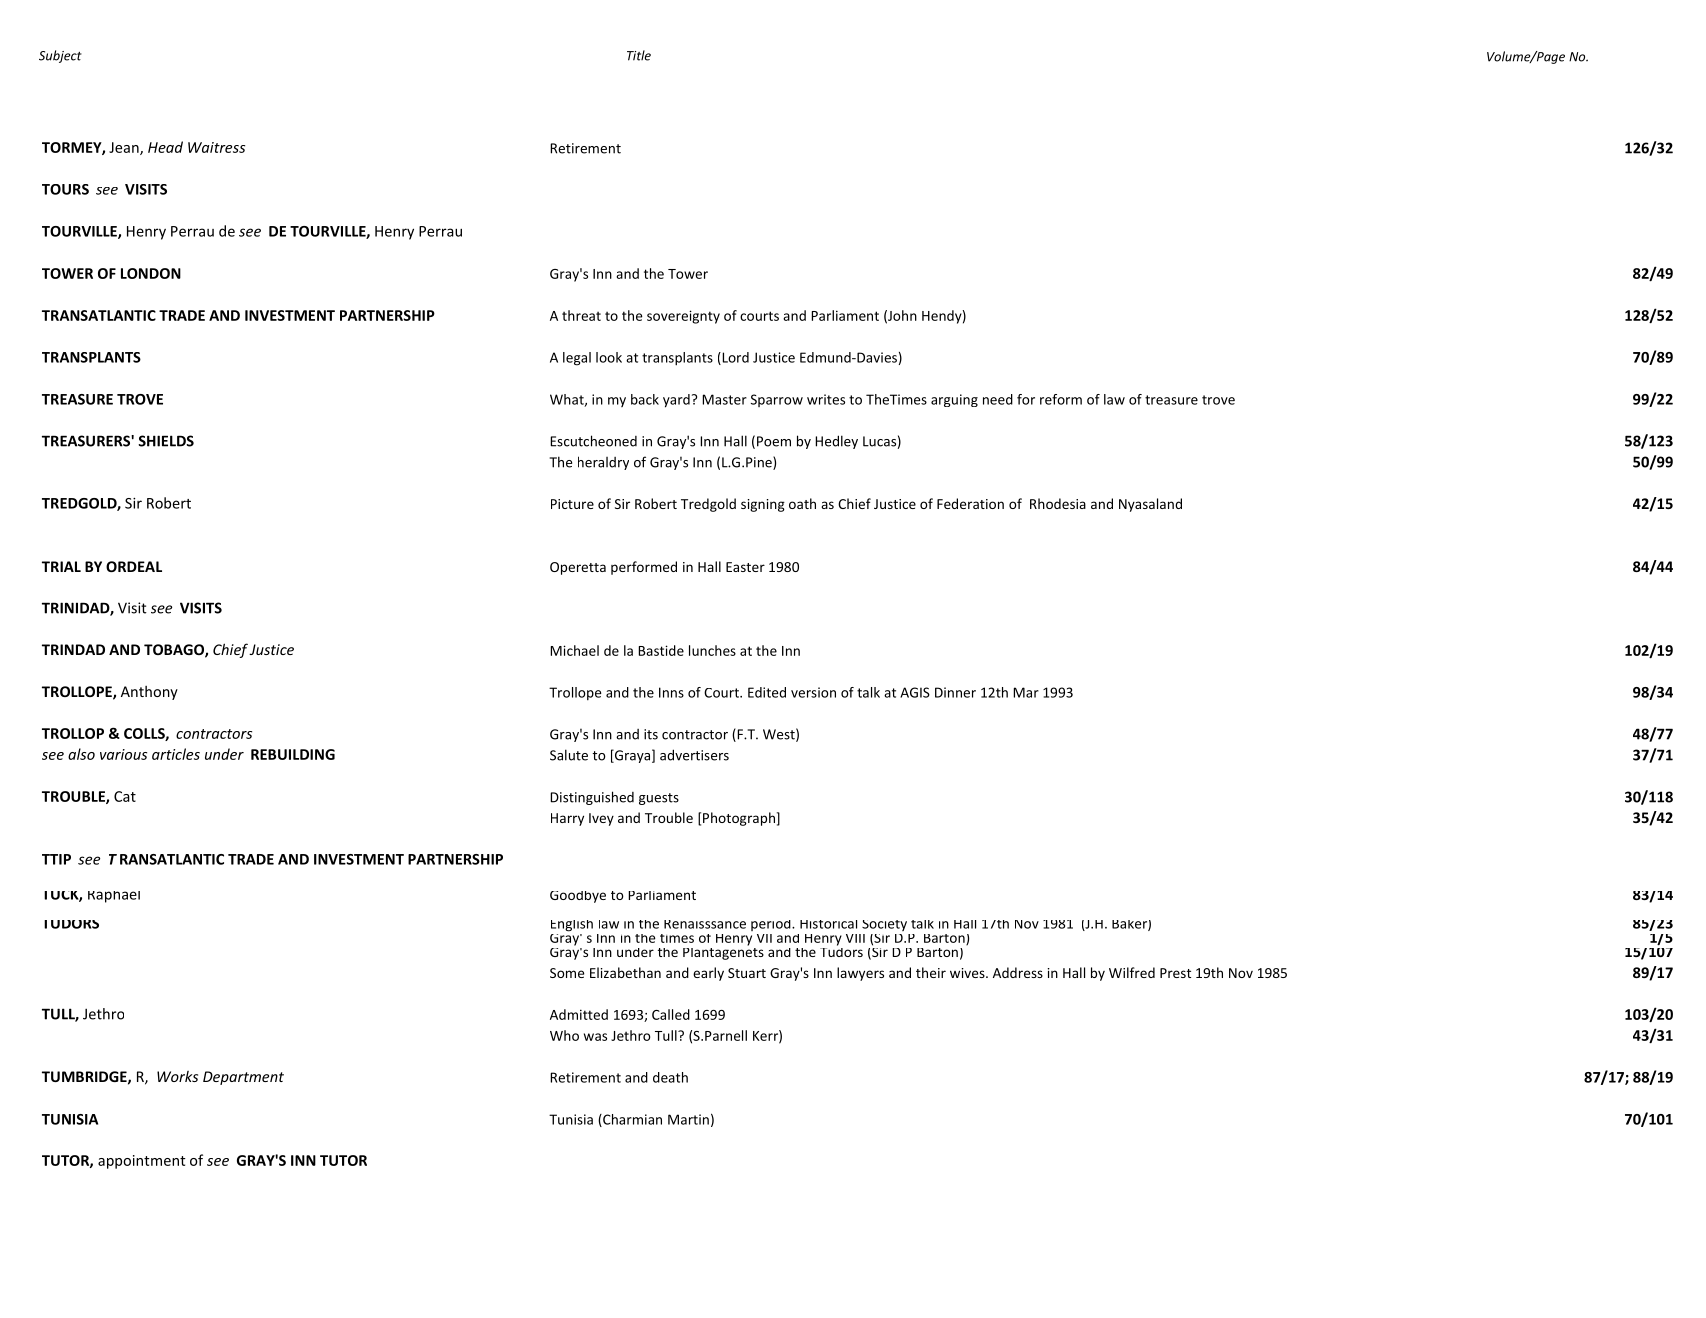 This image has width=1706, height=1318. I want to click on Waitress, so click(216, 147).
